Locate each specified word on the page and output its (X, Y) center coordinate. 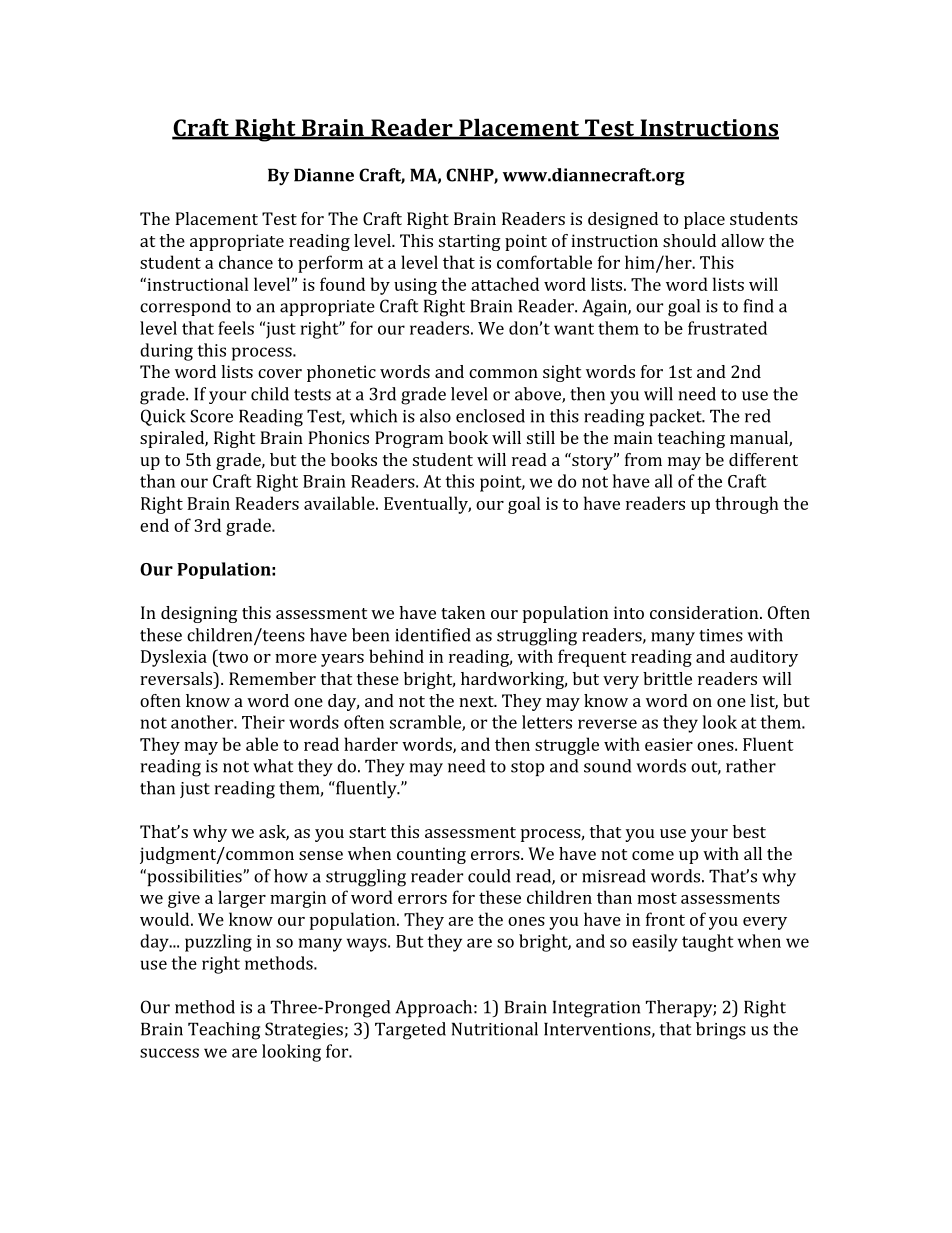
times (721, 635)
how (291, 876)
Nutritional (495, 1029)
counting (431, 855)
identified (433, 635)
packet (676, 417)
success (169, 1053)
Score (211, 416)
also (435, 416)
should (689, 240)
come (653, 855)
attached (505, 284)
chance (246, 262)
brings (721, 1031)
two (232, 656)
